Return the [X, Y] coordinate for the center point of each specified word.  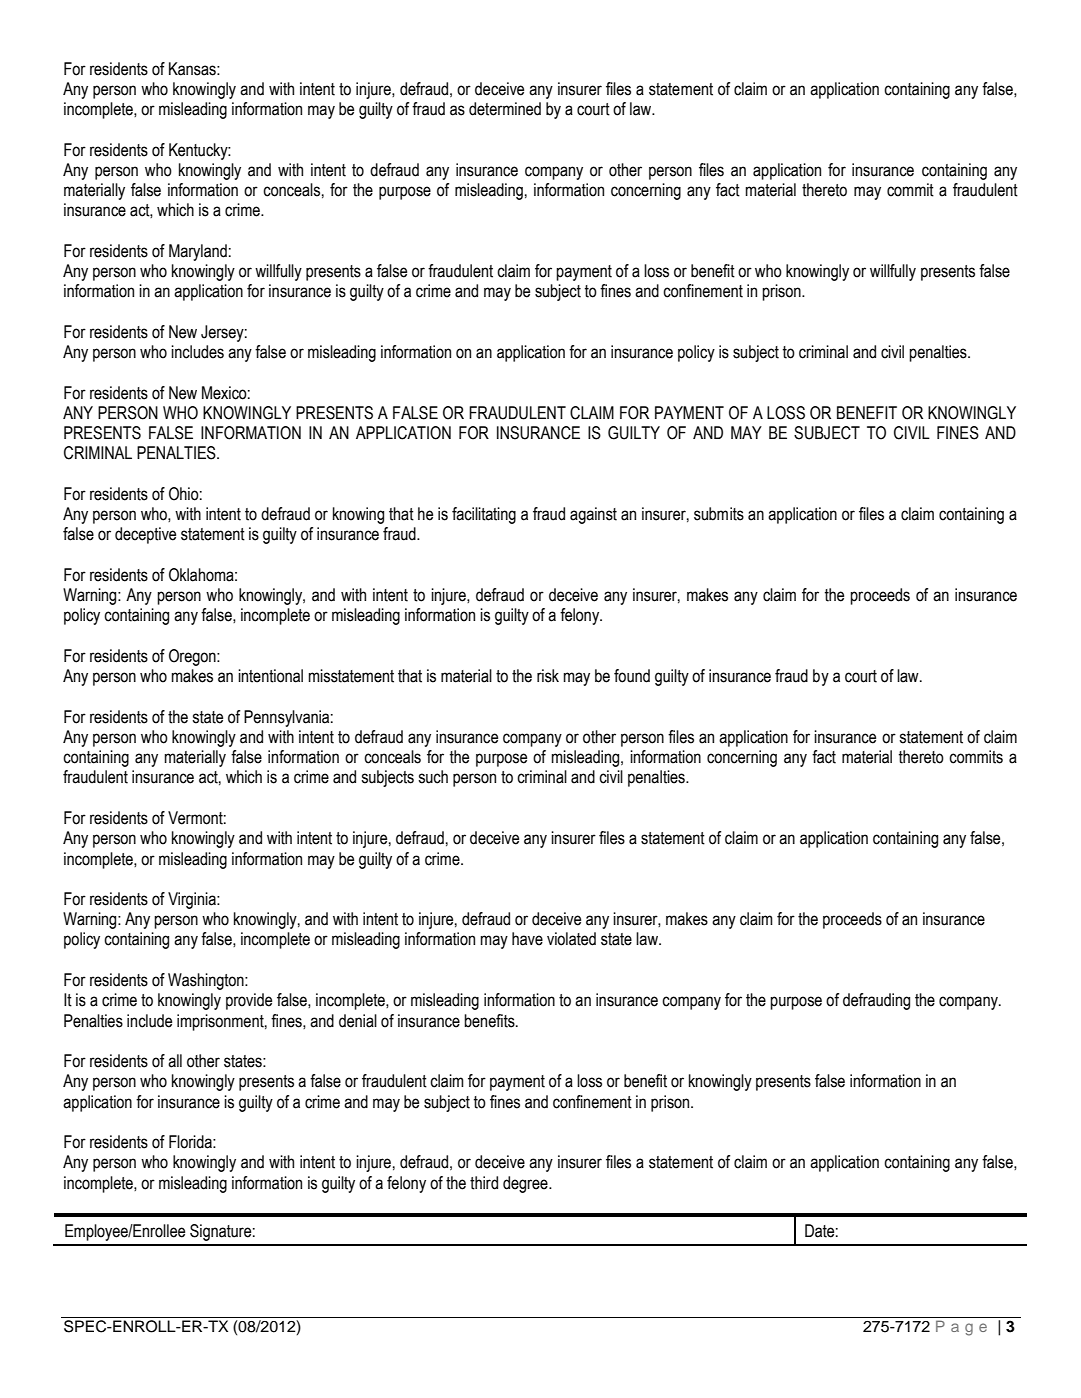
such [433, 777]
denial [358, 1021]
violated [571, 939]
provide [249, 1001]
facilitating [484, 515]
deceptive [145, 535]
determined [505, 109]
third [484, 1183]
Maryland [198, 252]
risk [548, 676]
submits [719, 514]
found [632, 676]
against [593, 515]
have [527, 939]
